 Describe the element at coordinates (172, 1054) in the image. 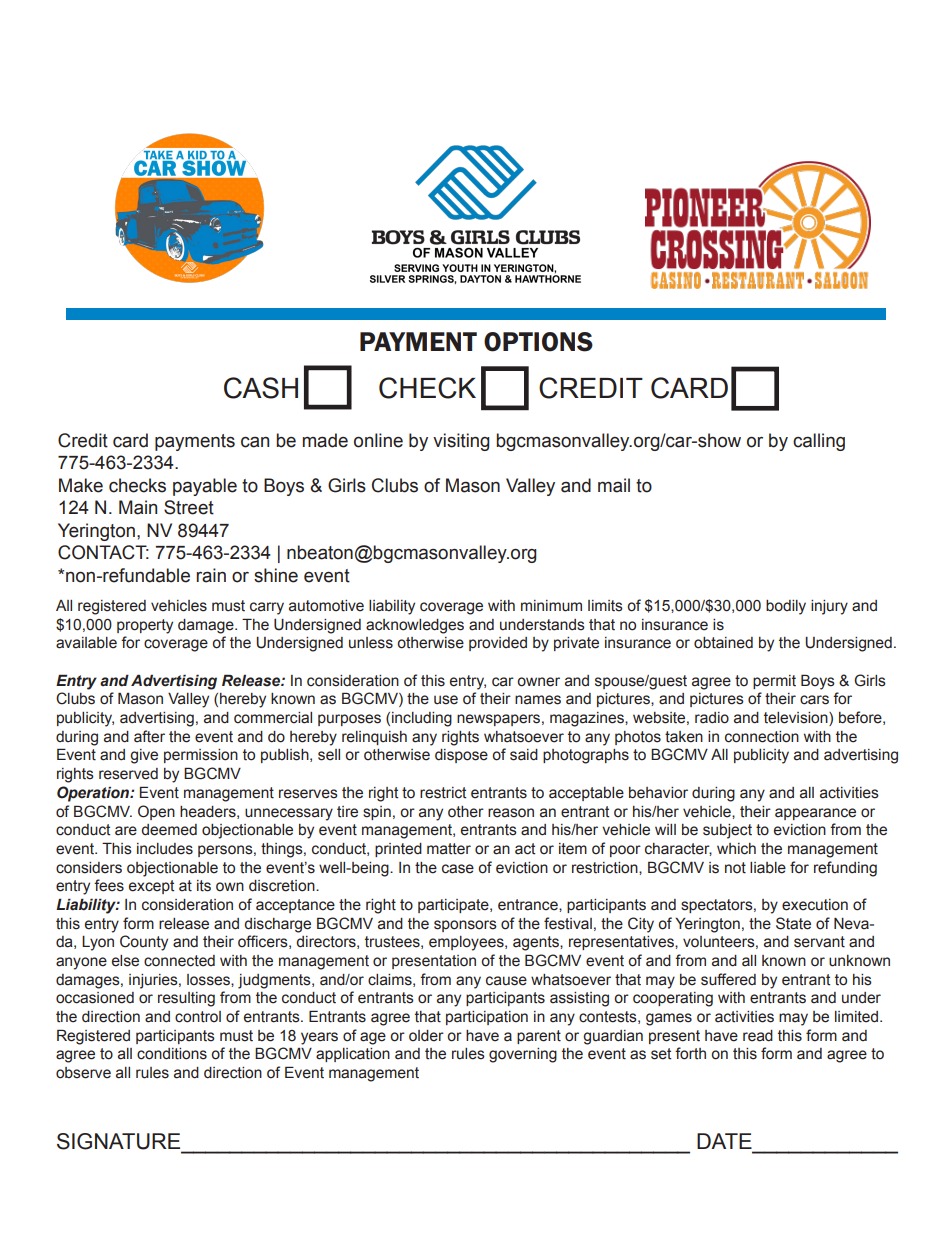

I see `conditions` at that location.
